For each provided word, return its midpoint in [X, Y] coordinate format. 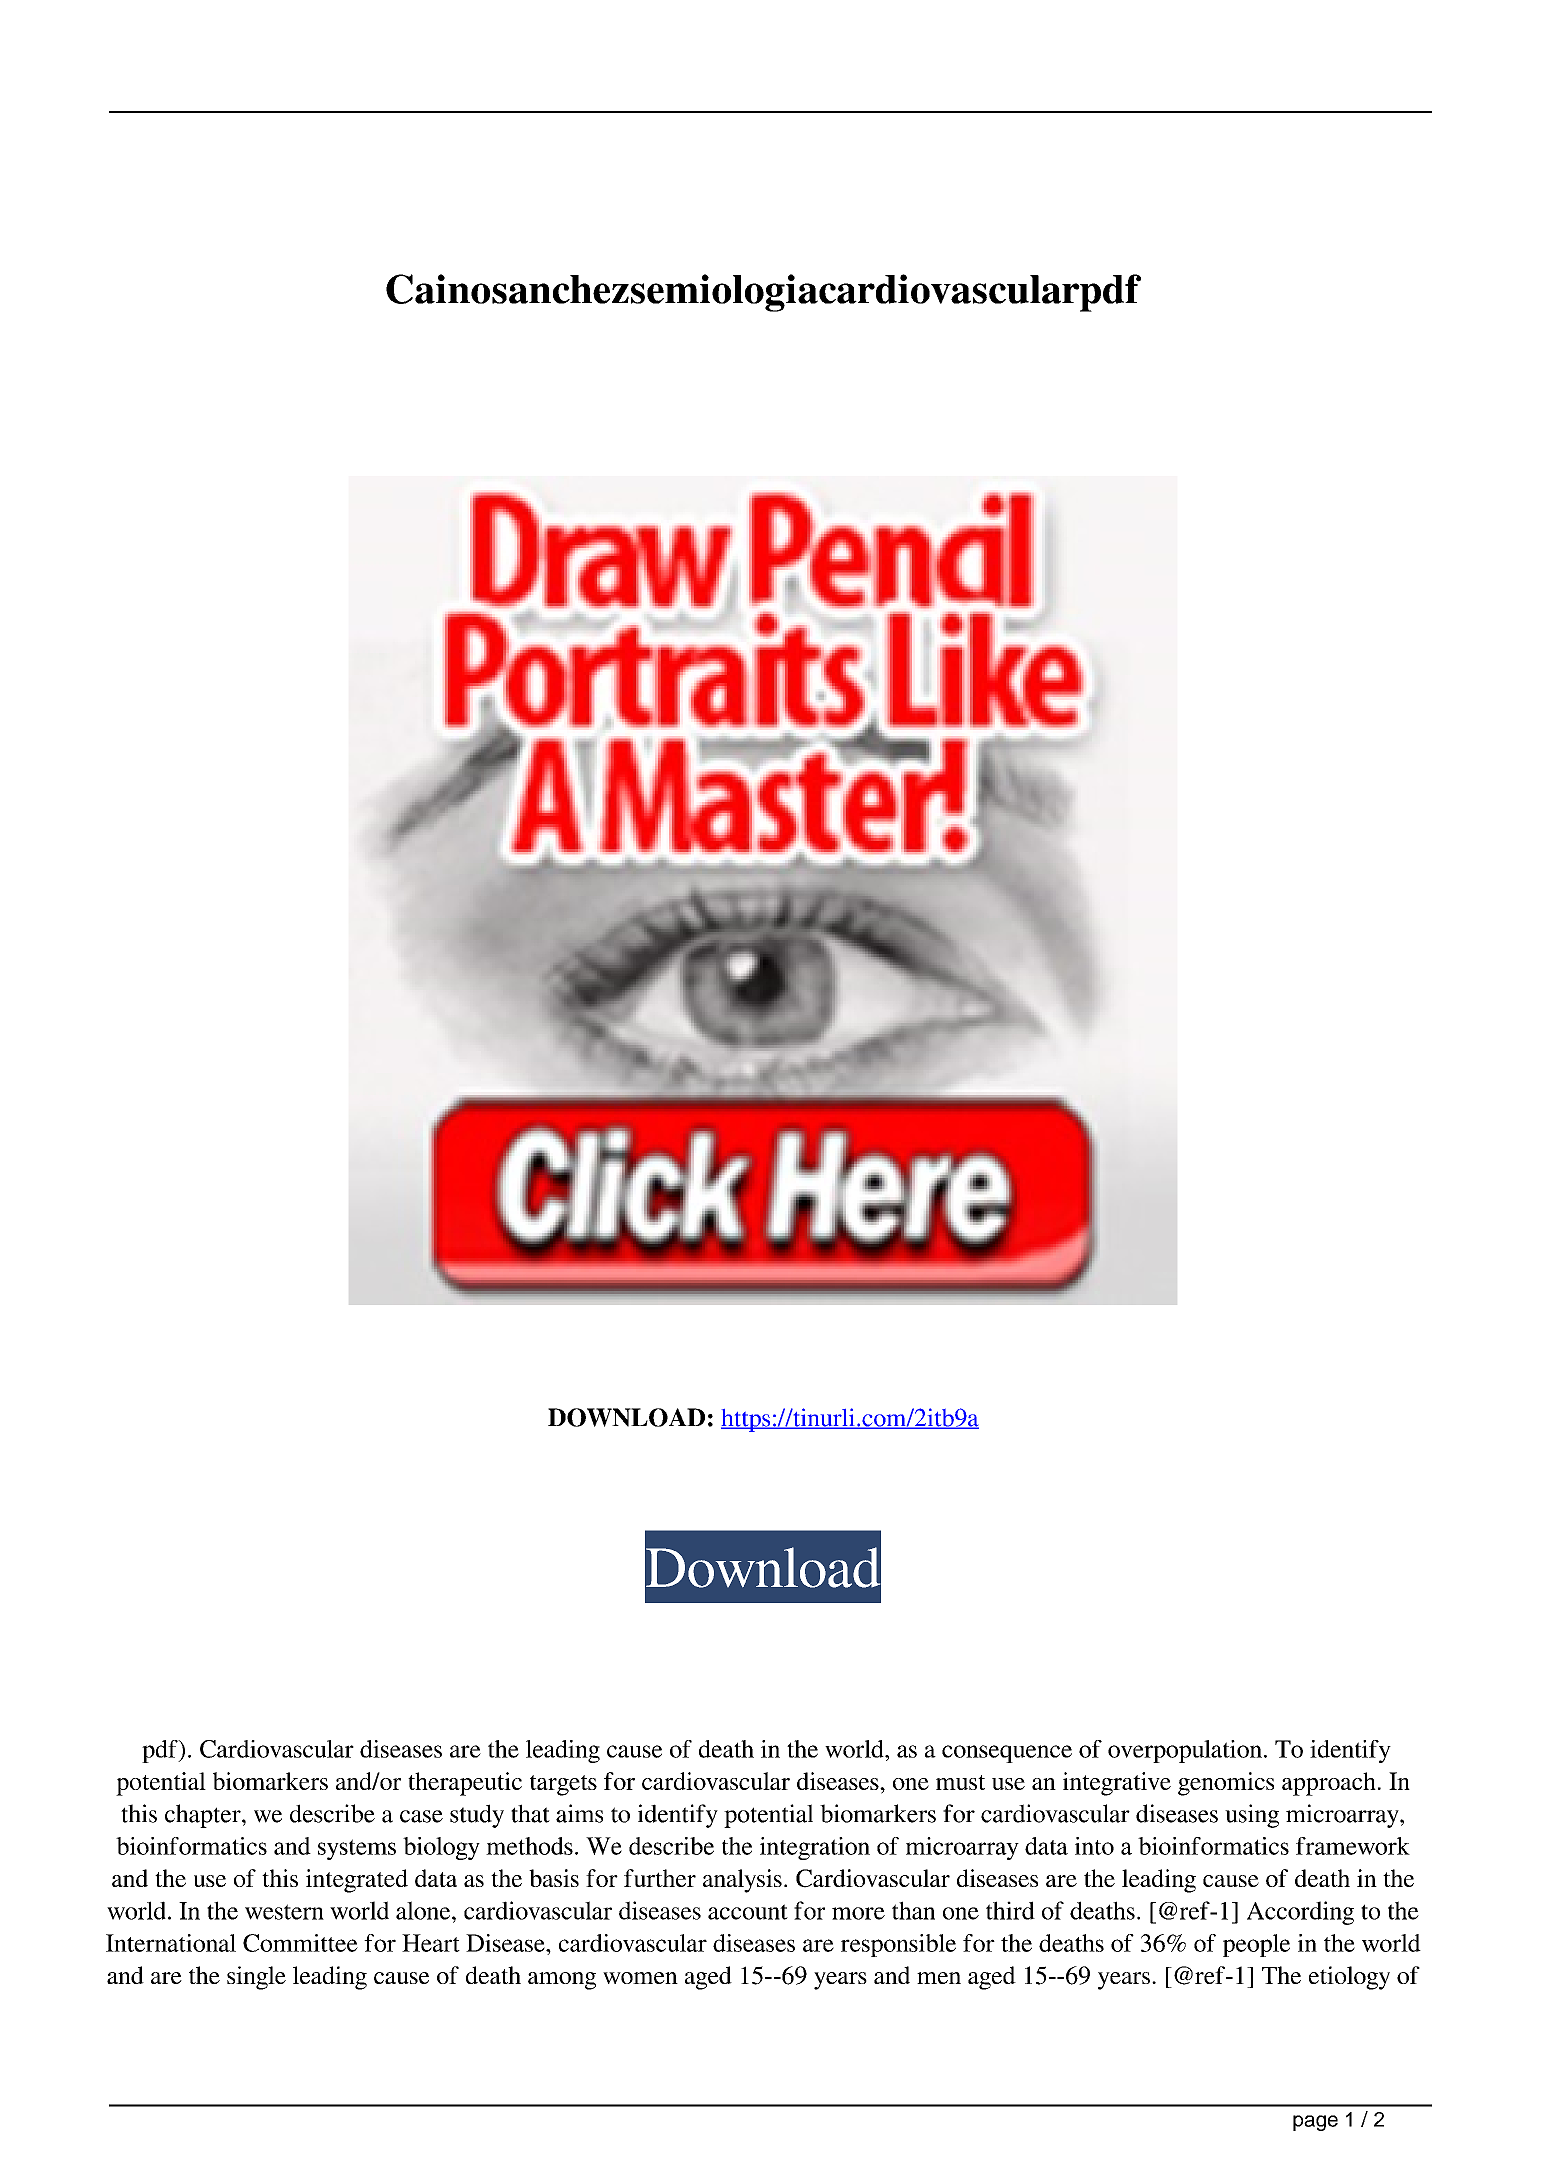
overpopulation [1185, 1751]
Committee [300, 1943]
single [256, 1978]
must [960, 1782]
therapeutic [465, 1784]
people [1256, 1945]
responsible [898, 1945]
